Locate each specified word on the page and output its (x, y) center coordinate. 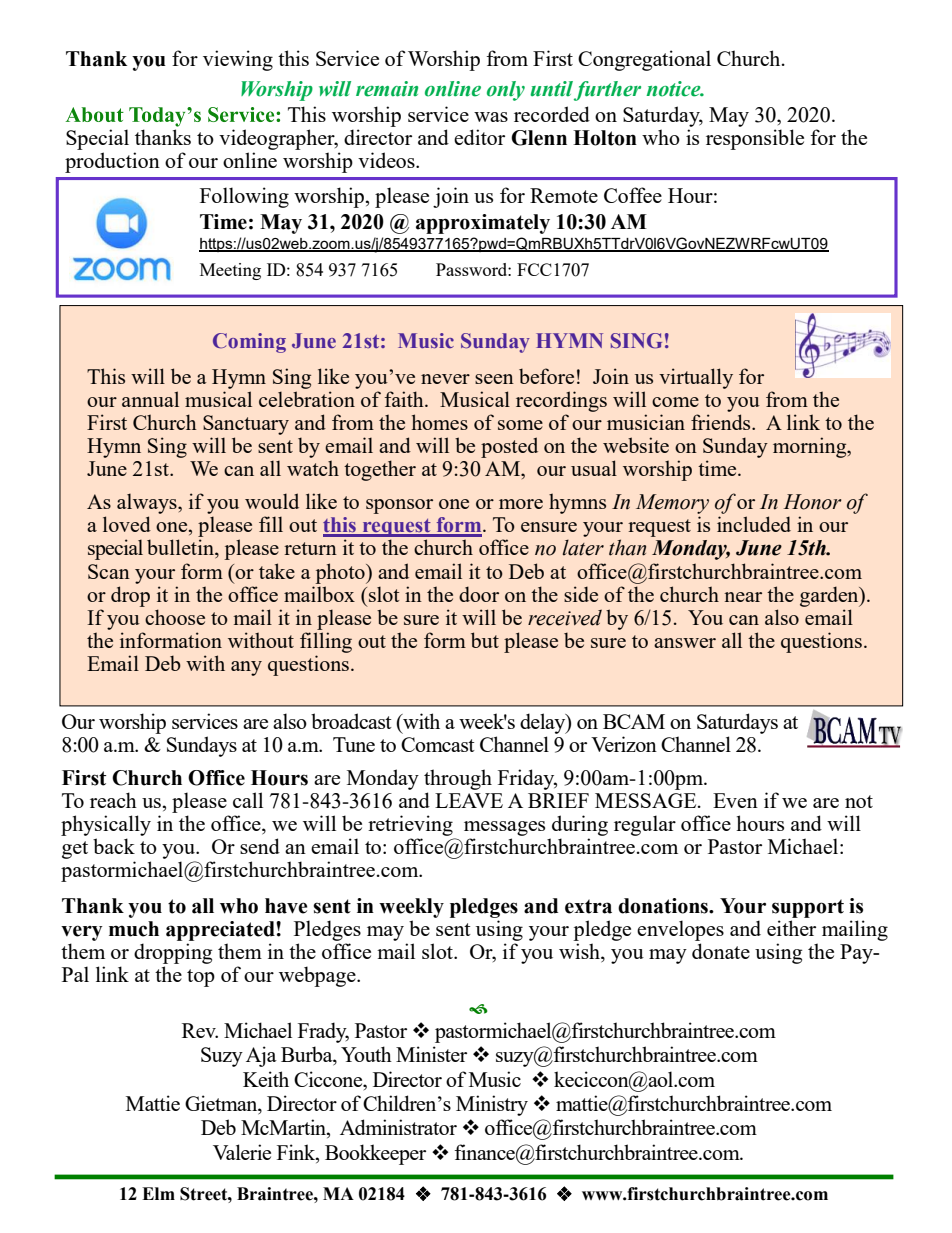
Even (735, 800)
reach (113, 800)
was (491, 117)
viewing (238, 60)
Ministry (492, 1105)
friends (722, 422)
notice (674, 89)
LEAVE (469, 800)
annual (150, 399)
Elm (158, 1193)
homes (440, 422)
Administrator (398, 1127)
